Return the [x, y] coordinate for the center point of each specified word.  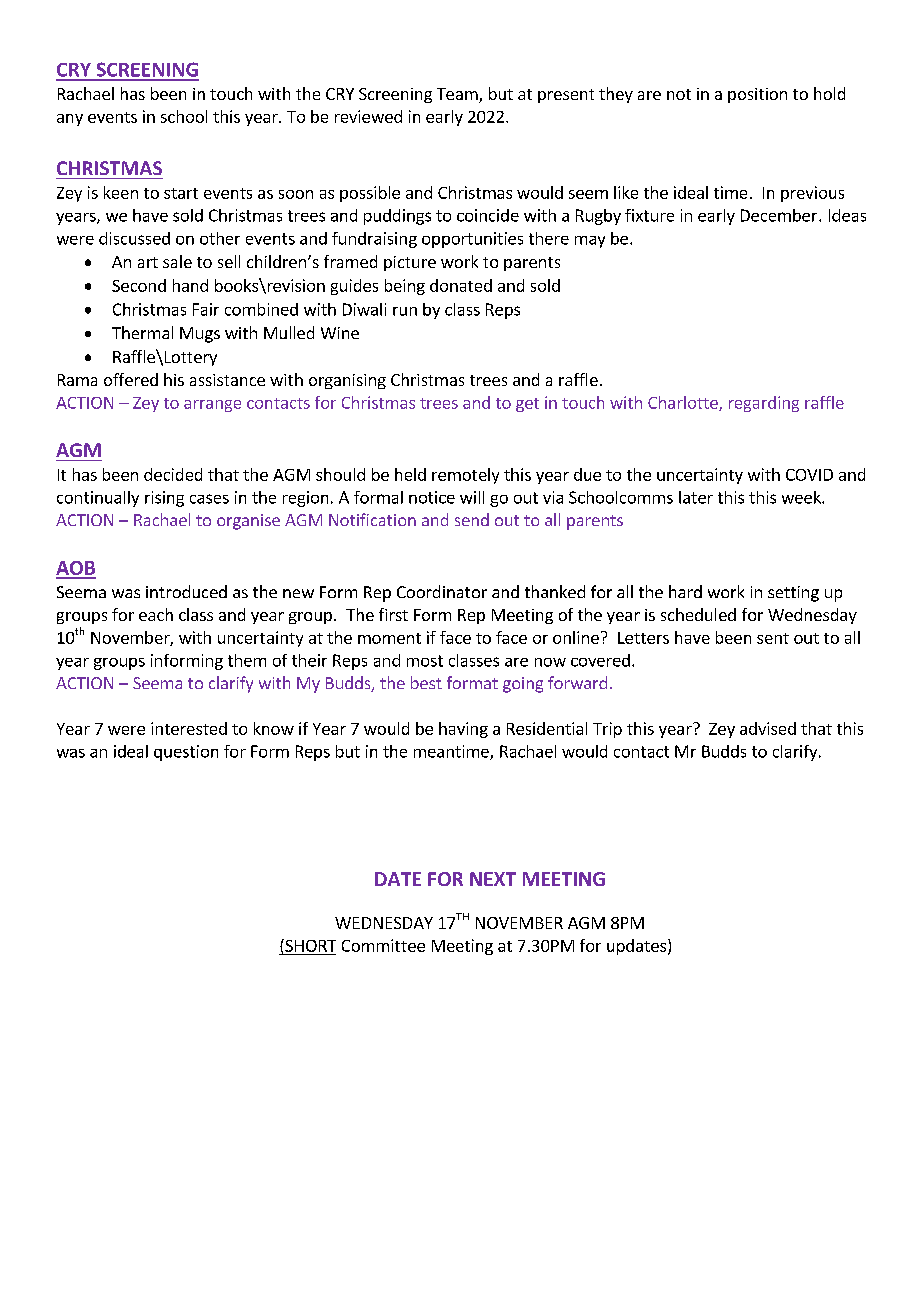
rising [164, 499]
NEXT [493, 879]
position [757, 95]
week [802, 497]
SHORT [309, 945]
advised [768, 728]
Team [458, 95]
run [405, 311]
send [472, 519]
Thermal [142, 332]
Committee [383, 945]
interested [189, 728]
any [70, 120]
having [463, 730]
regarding [764, 404]
